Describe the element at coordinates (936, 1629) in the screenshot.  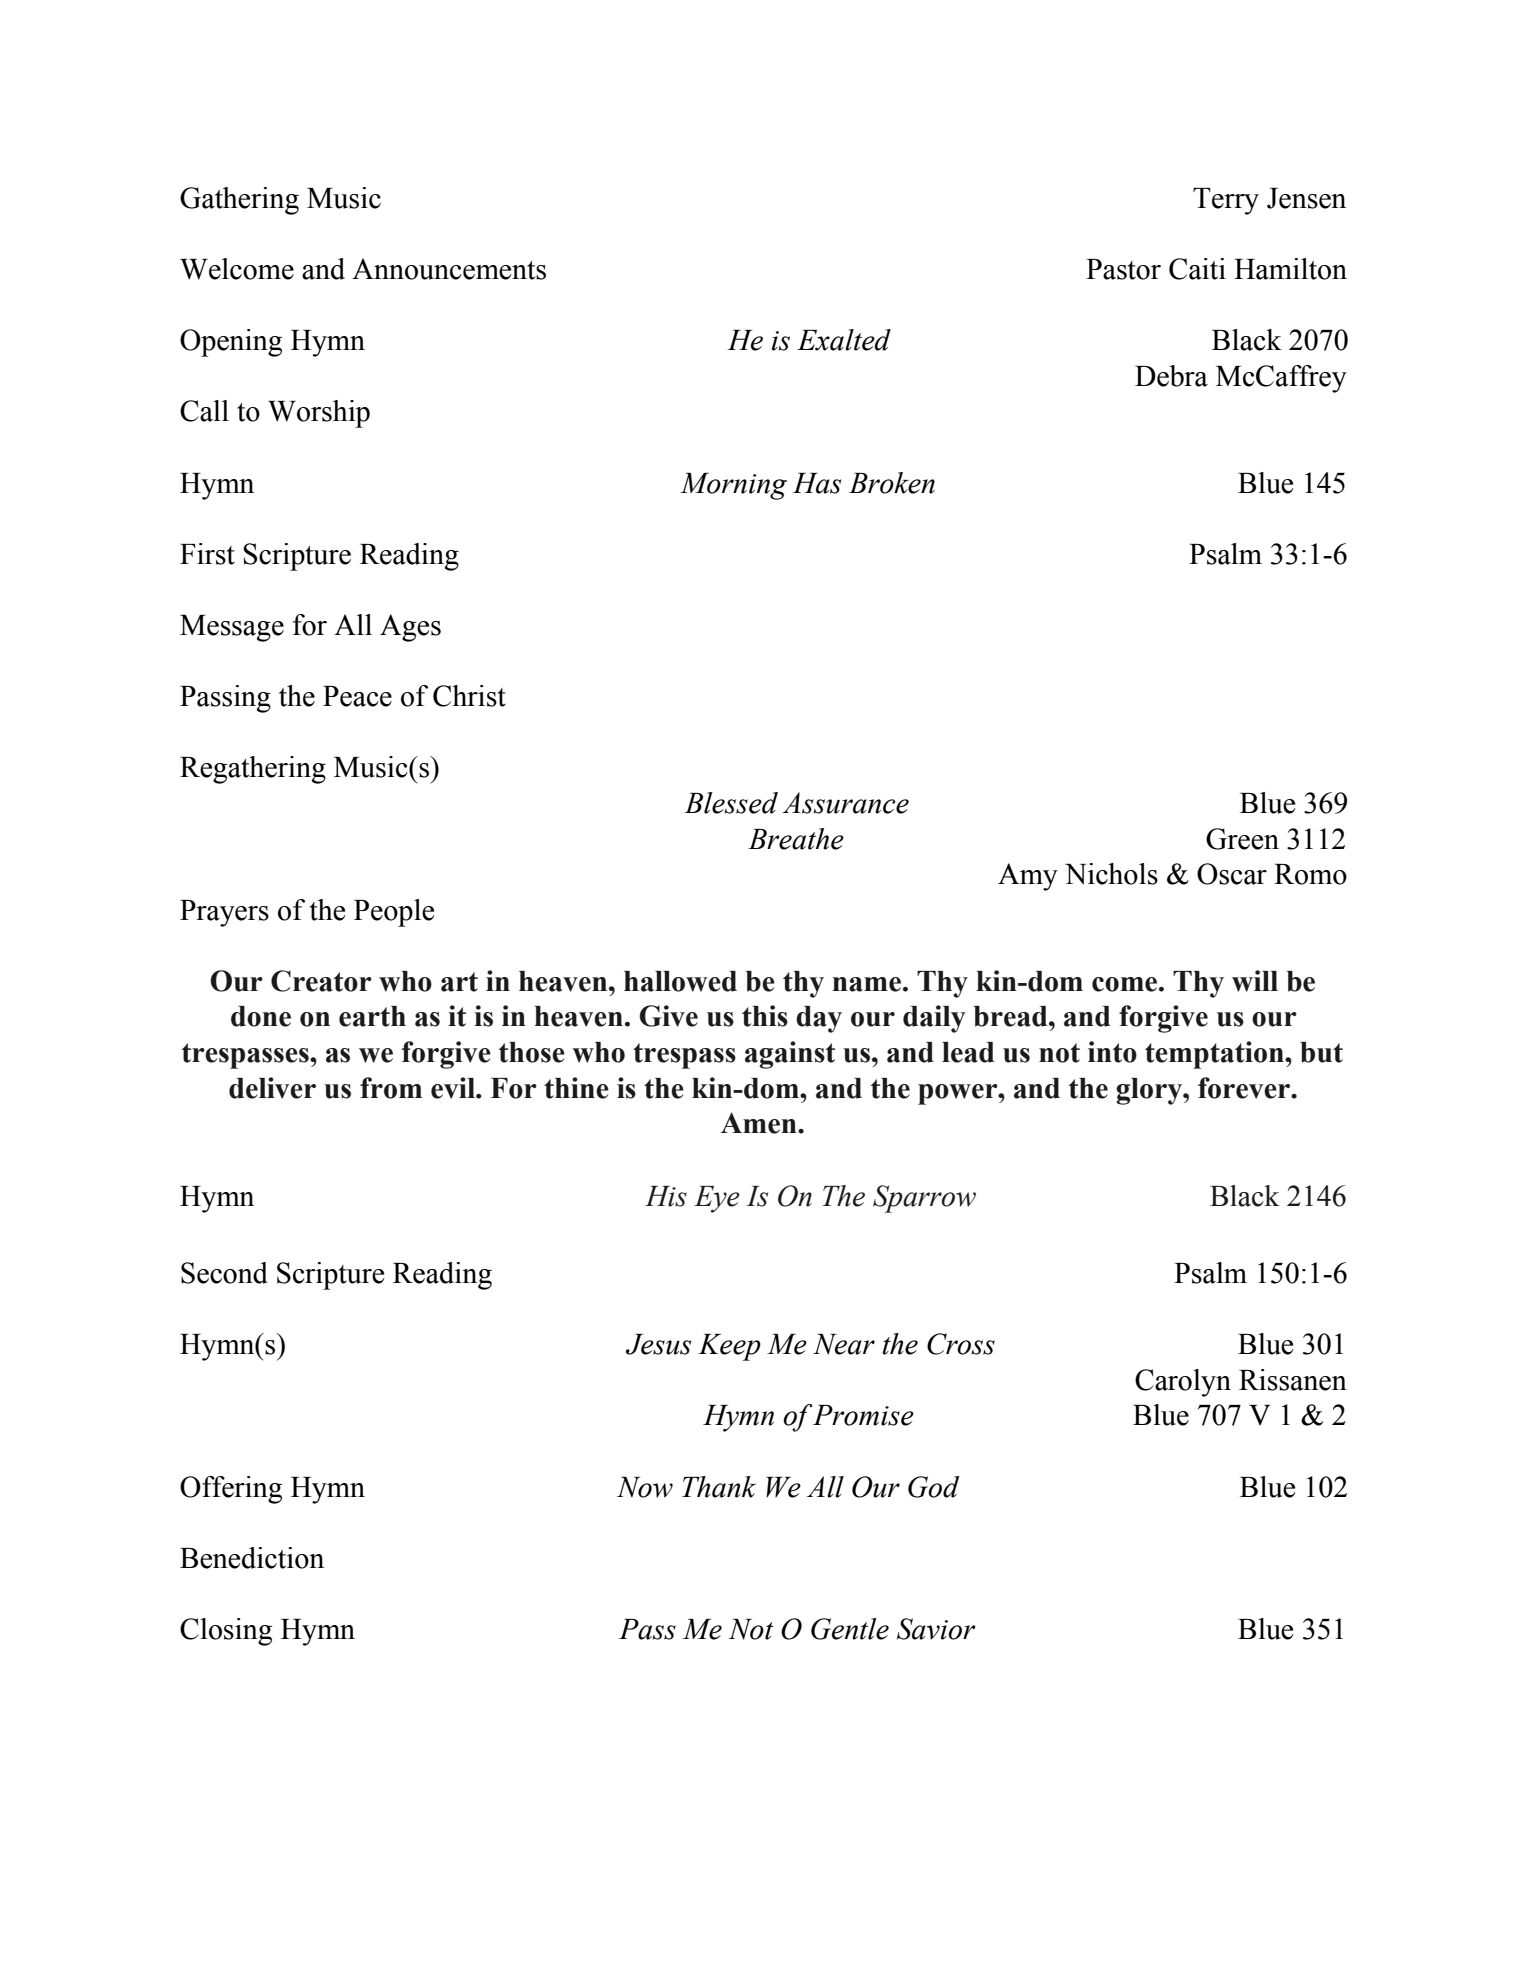
I see `Savior` at that location.
